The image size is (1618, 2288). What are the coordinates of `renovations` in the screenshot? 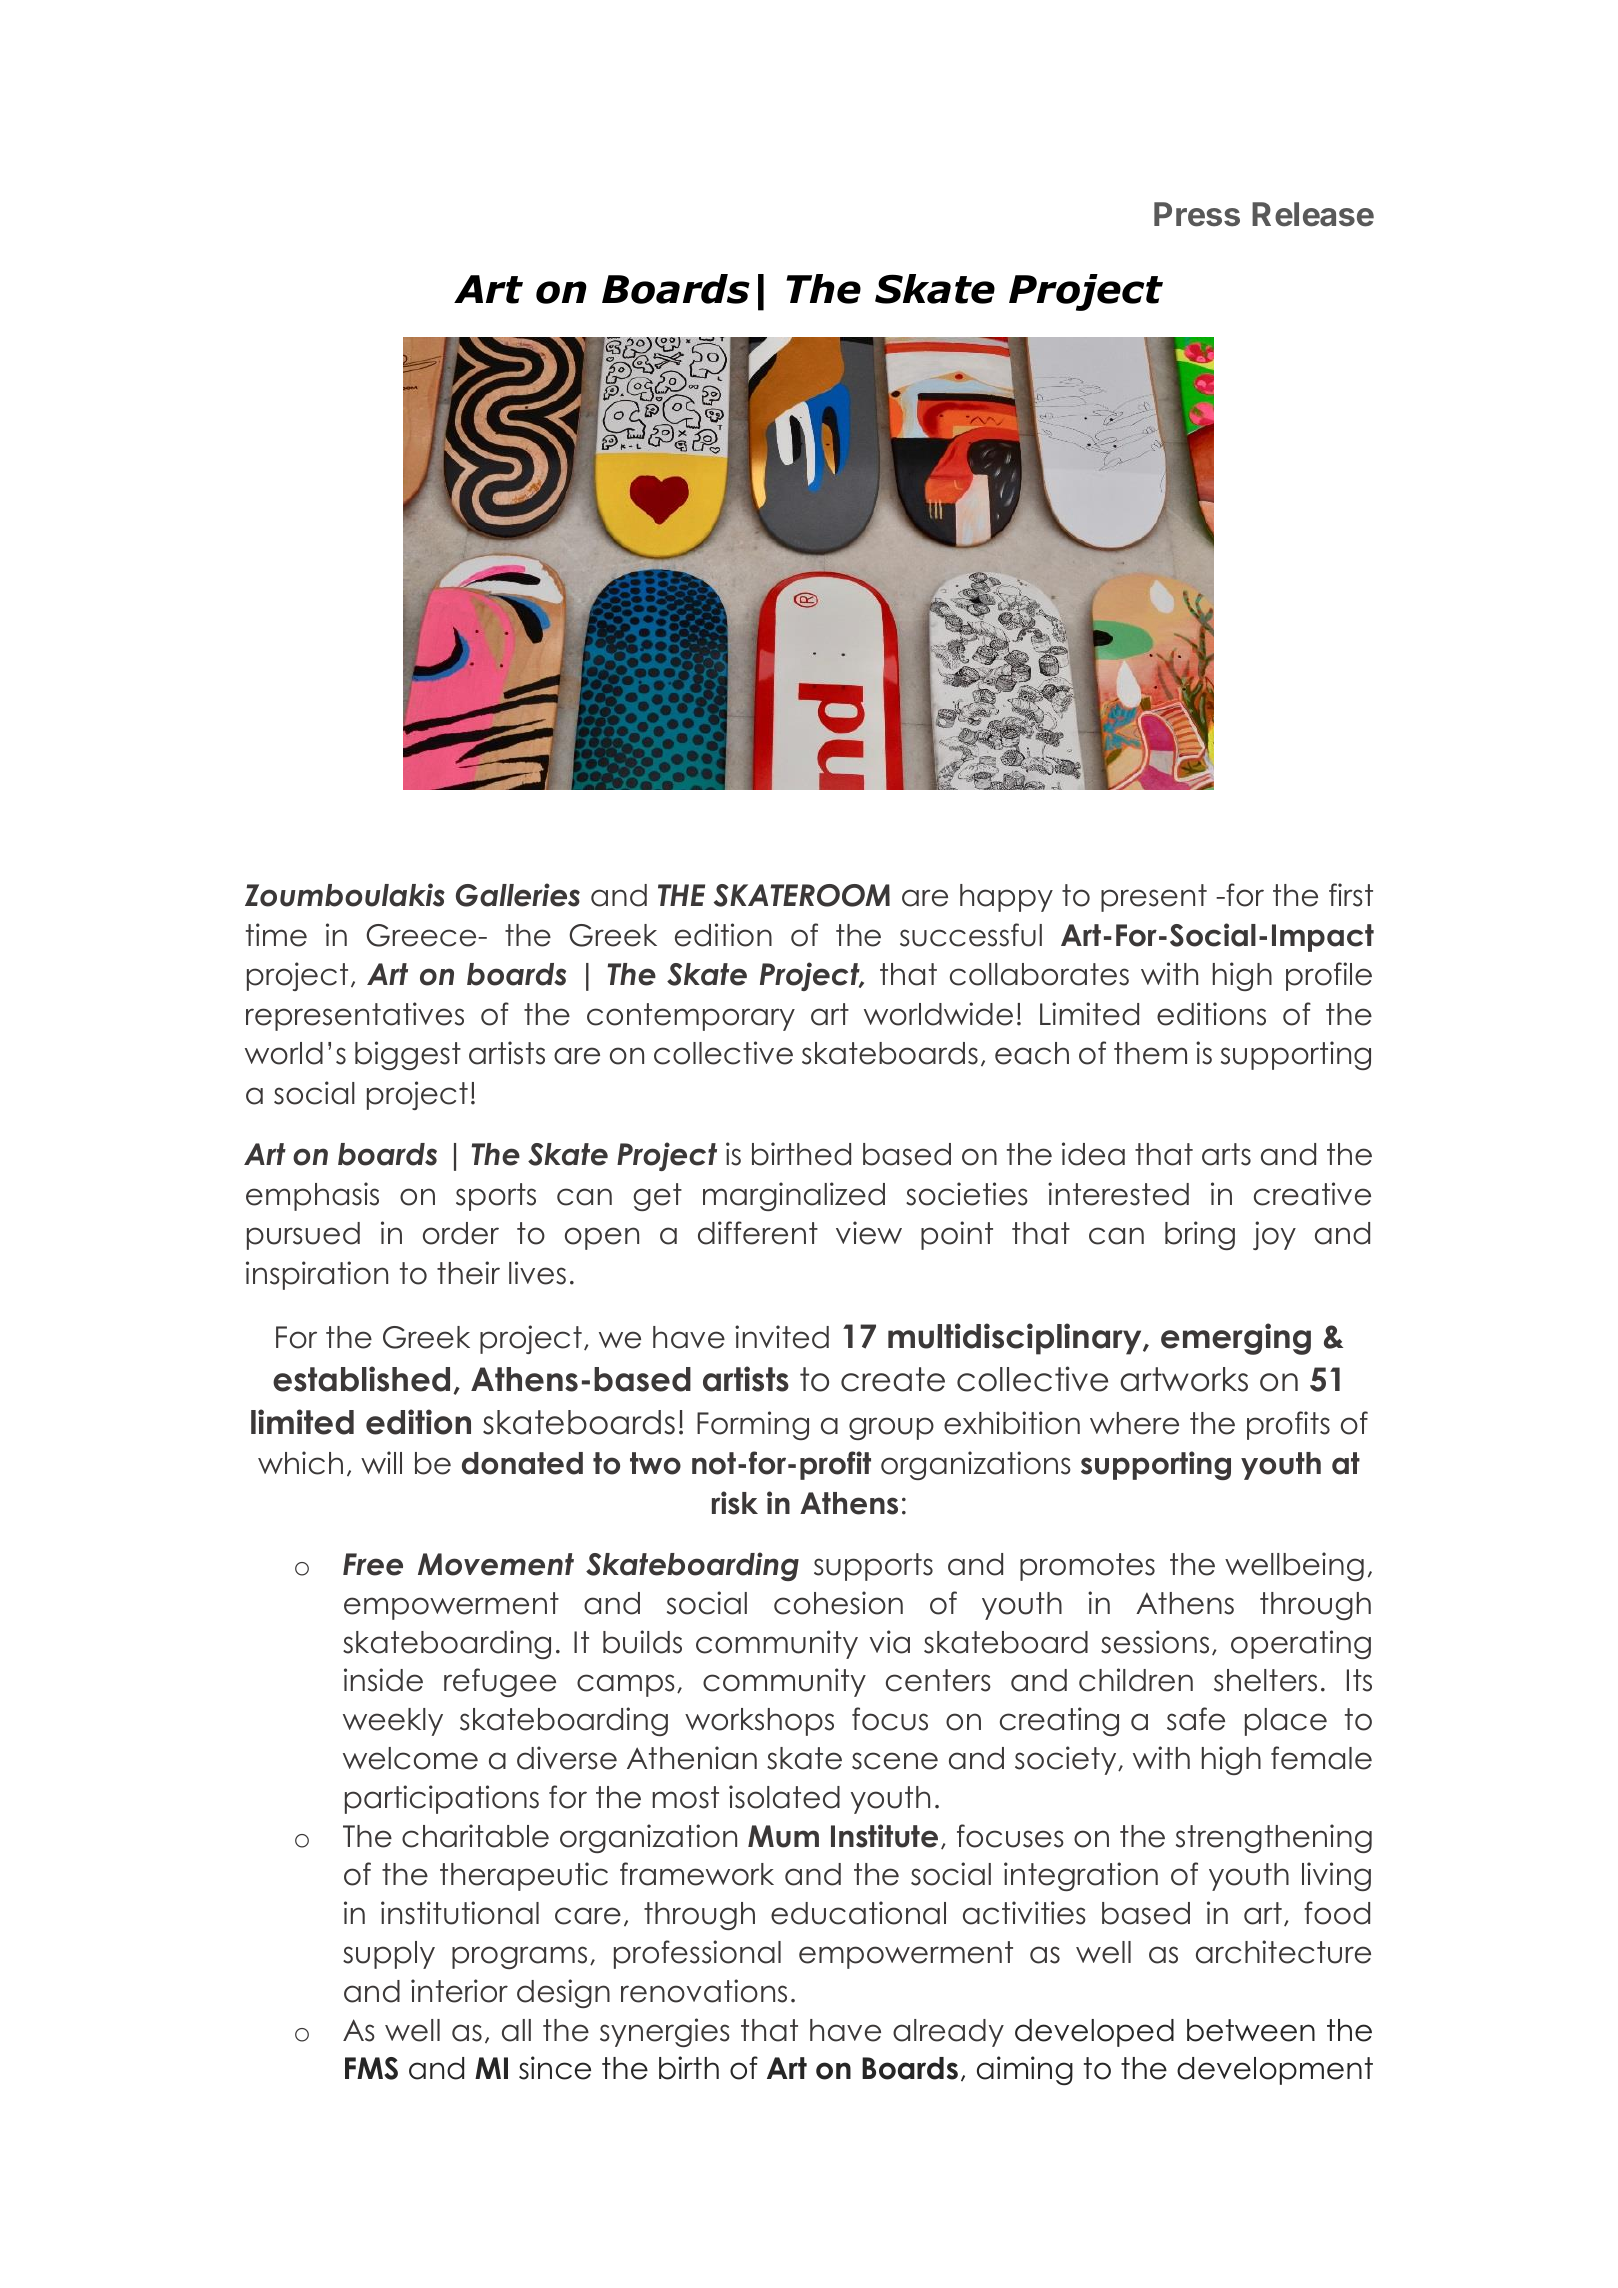 It's located at (704, 1991).
